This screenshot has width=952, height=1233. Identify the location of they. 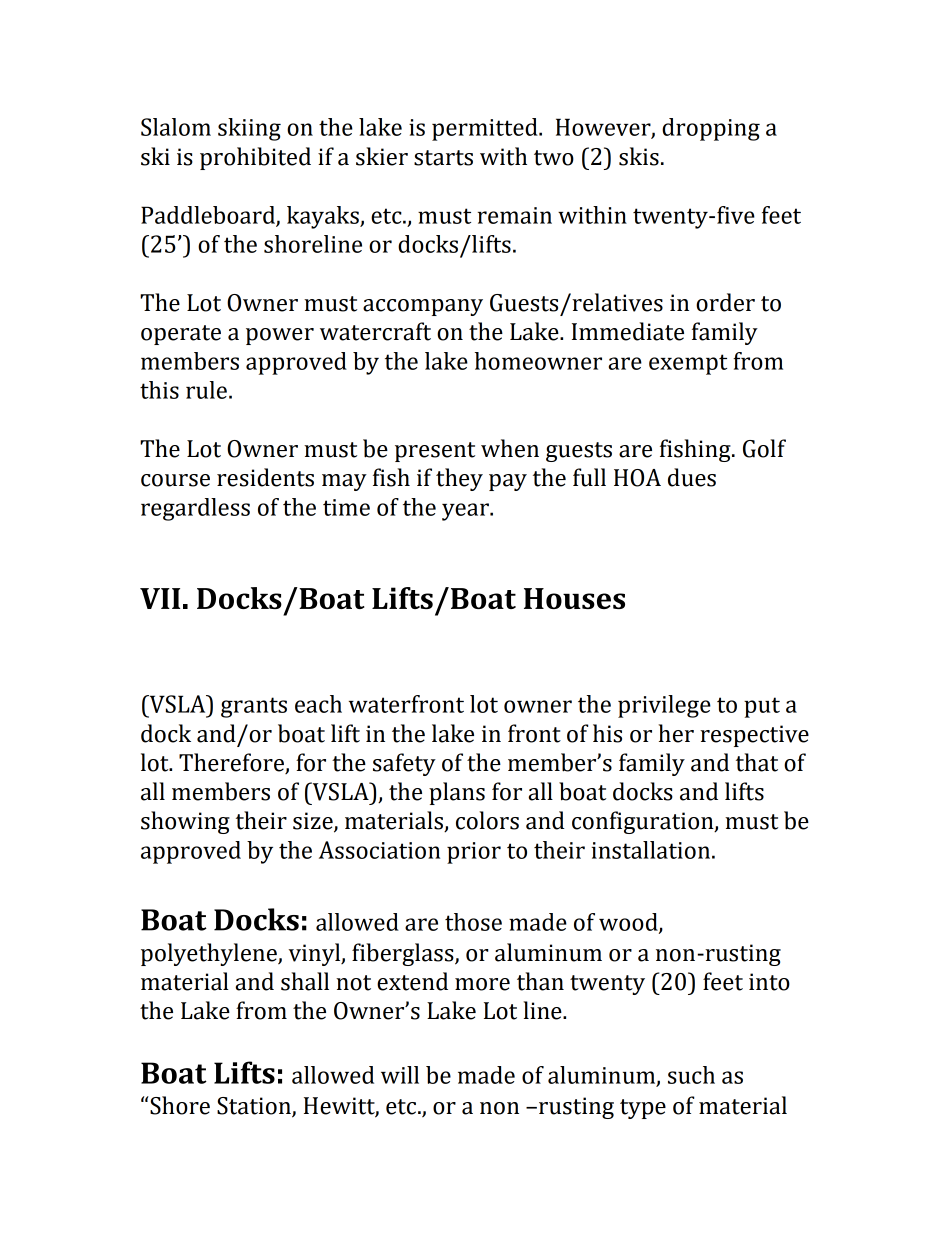
(459, 479).
